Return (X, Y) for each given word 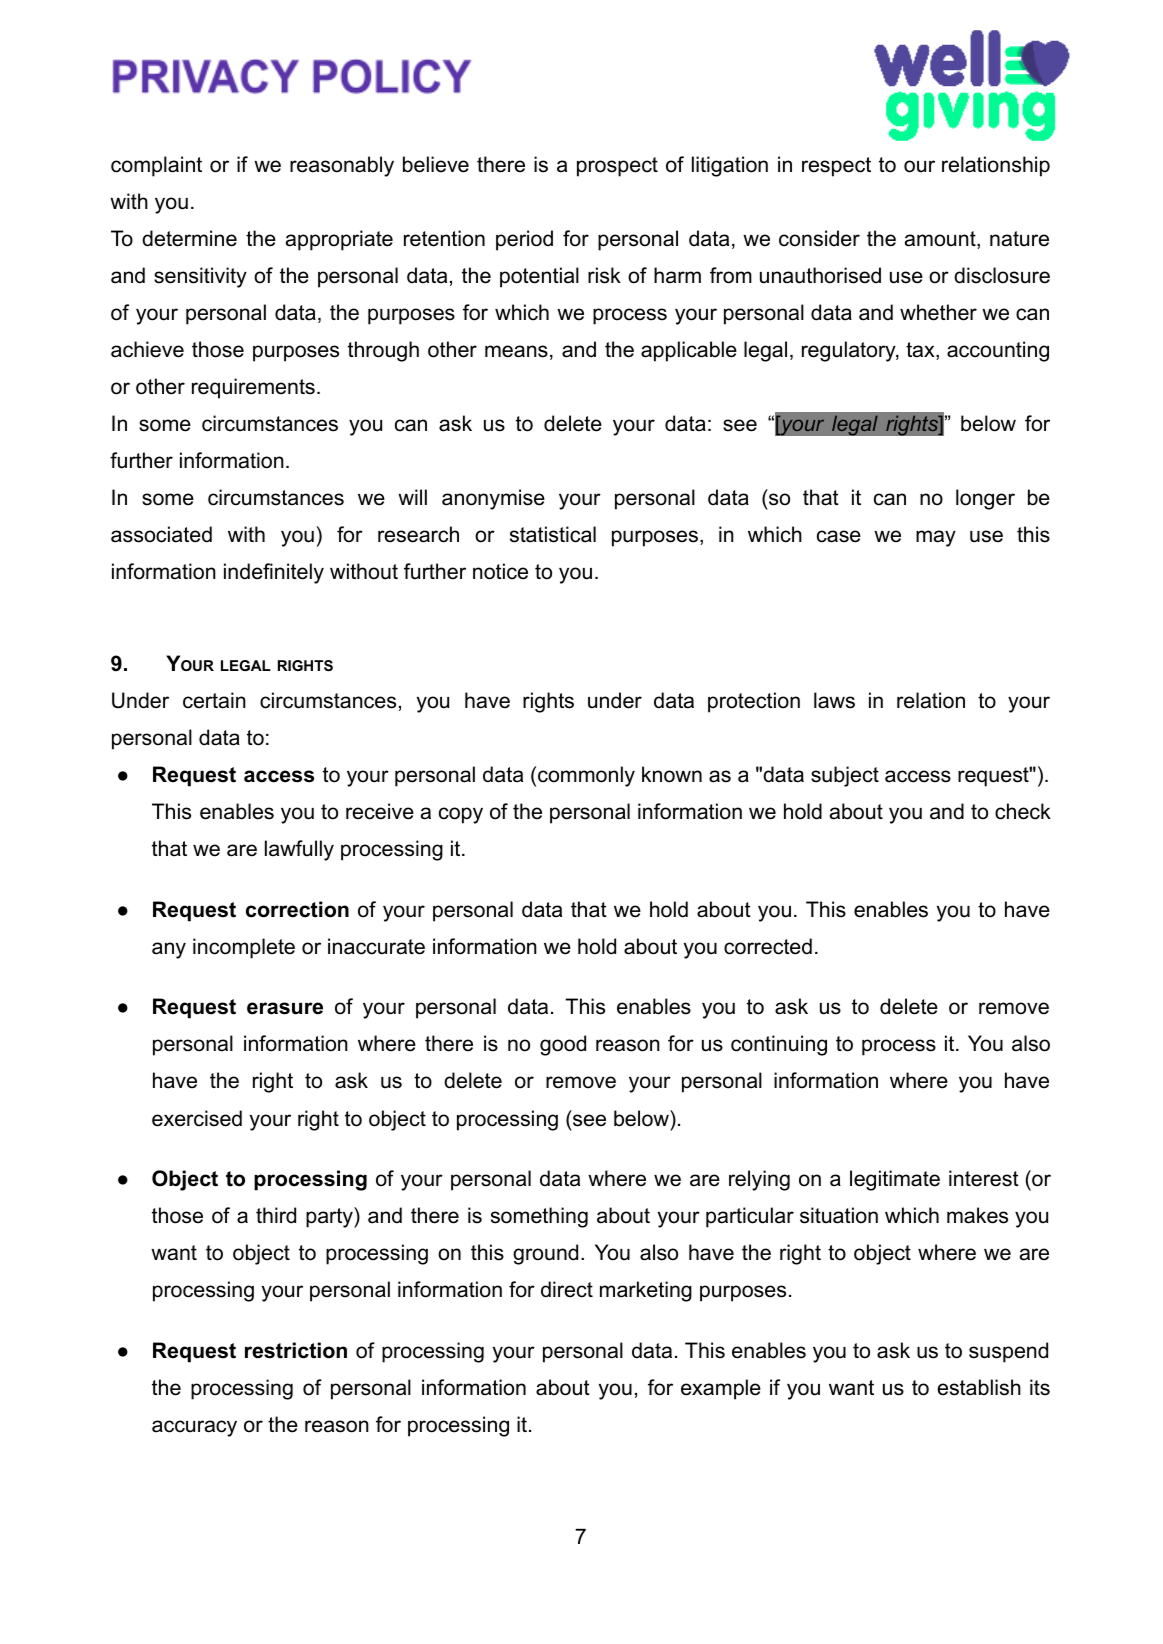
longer (985, 499)
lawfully (299, 850)
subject (845, 776)
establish (979, 1387)
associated (161, 534)
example (721, 1389)
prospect (617, 167)
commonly (586, 776)
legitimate (895, 1180)
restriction (296, 1350)
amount (941, 240)
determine (189, 238)
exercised (197, 1118)
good (563, 1045)
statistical (553, 534)
